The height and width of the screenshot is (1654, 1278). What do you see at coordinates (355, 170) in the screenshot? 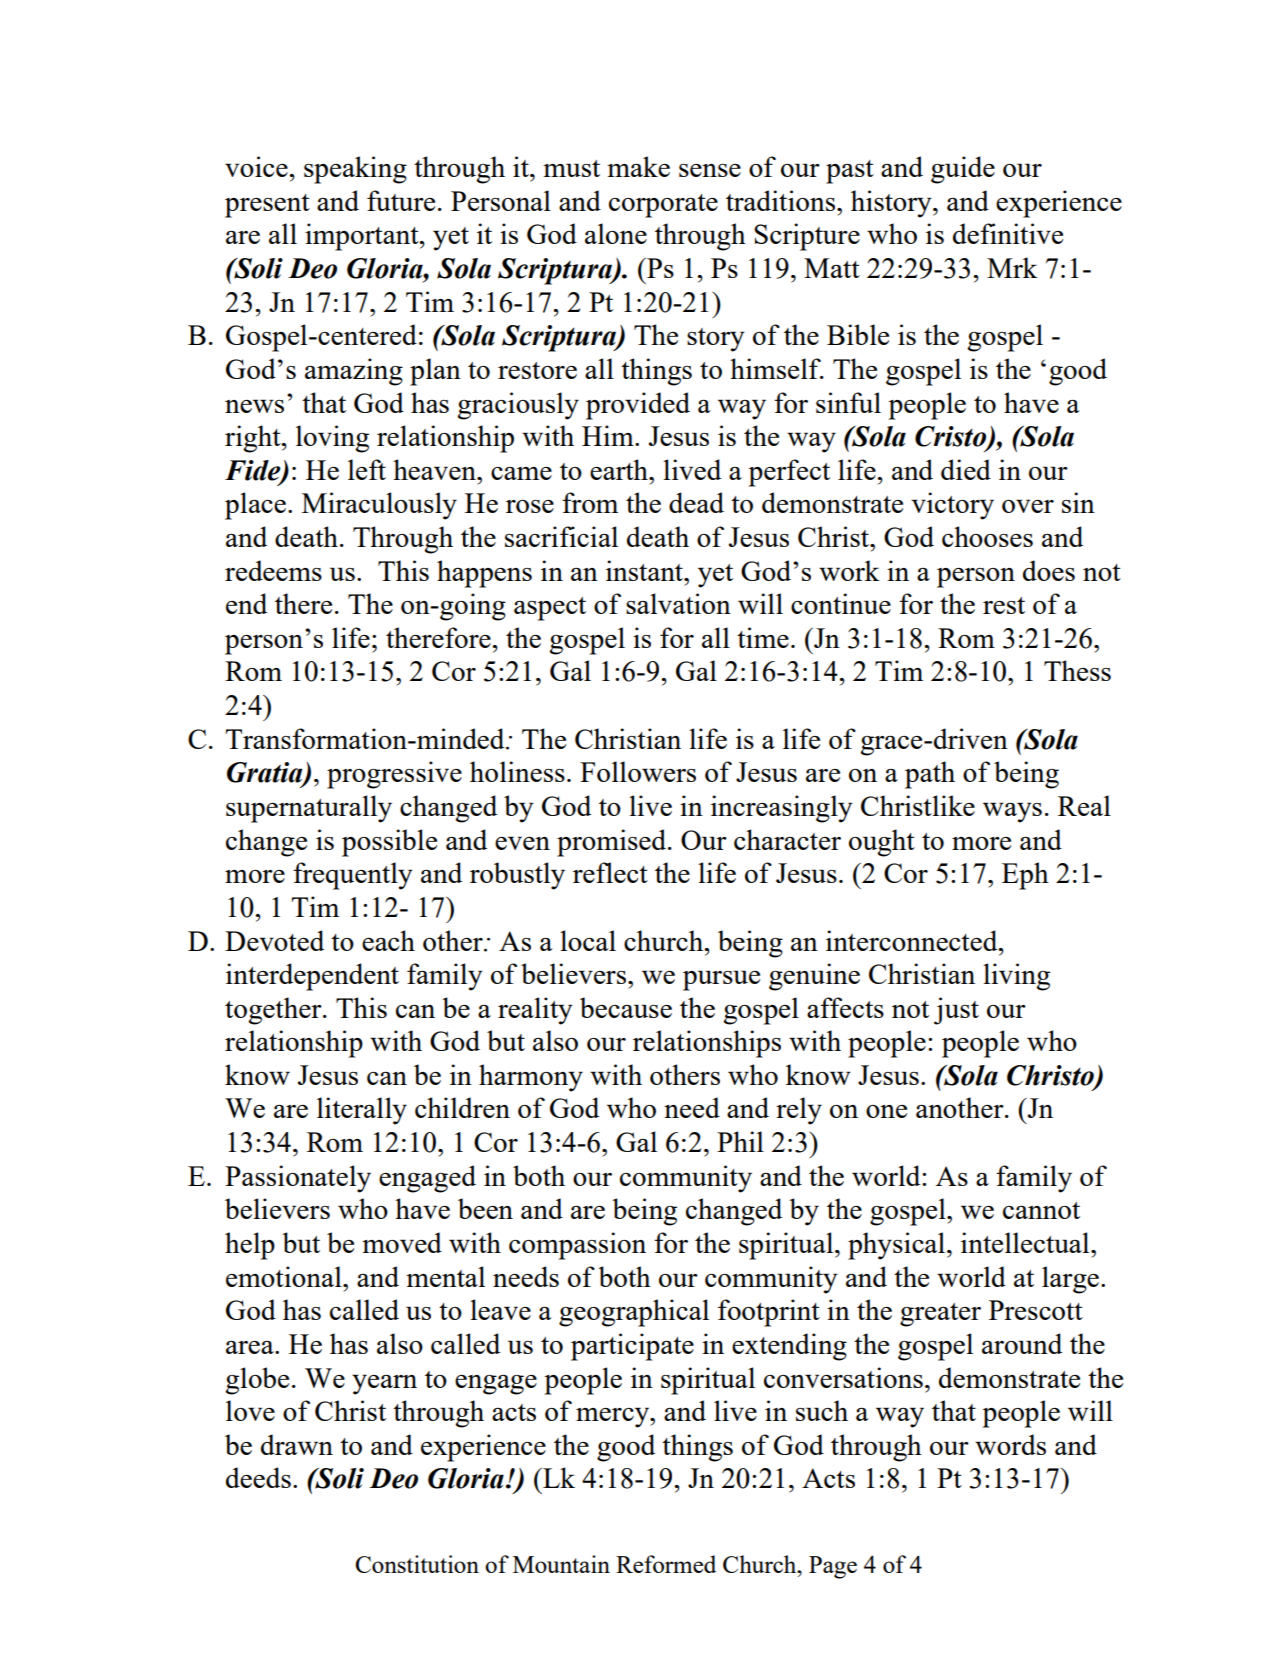
I see `speaking` at bounding box center [355, 170].
